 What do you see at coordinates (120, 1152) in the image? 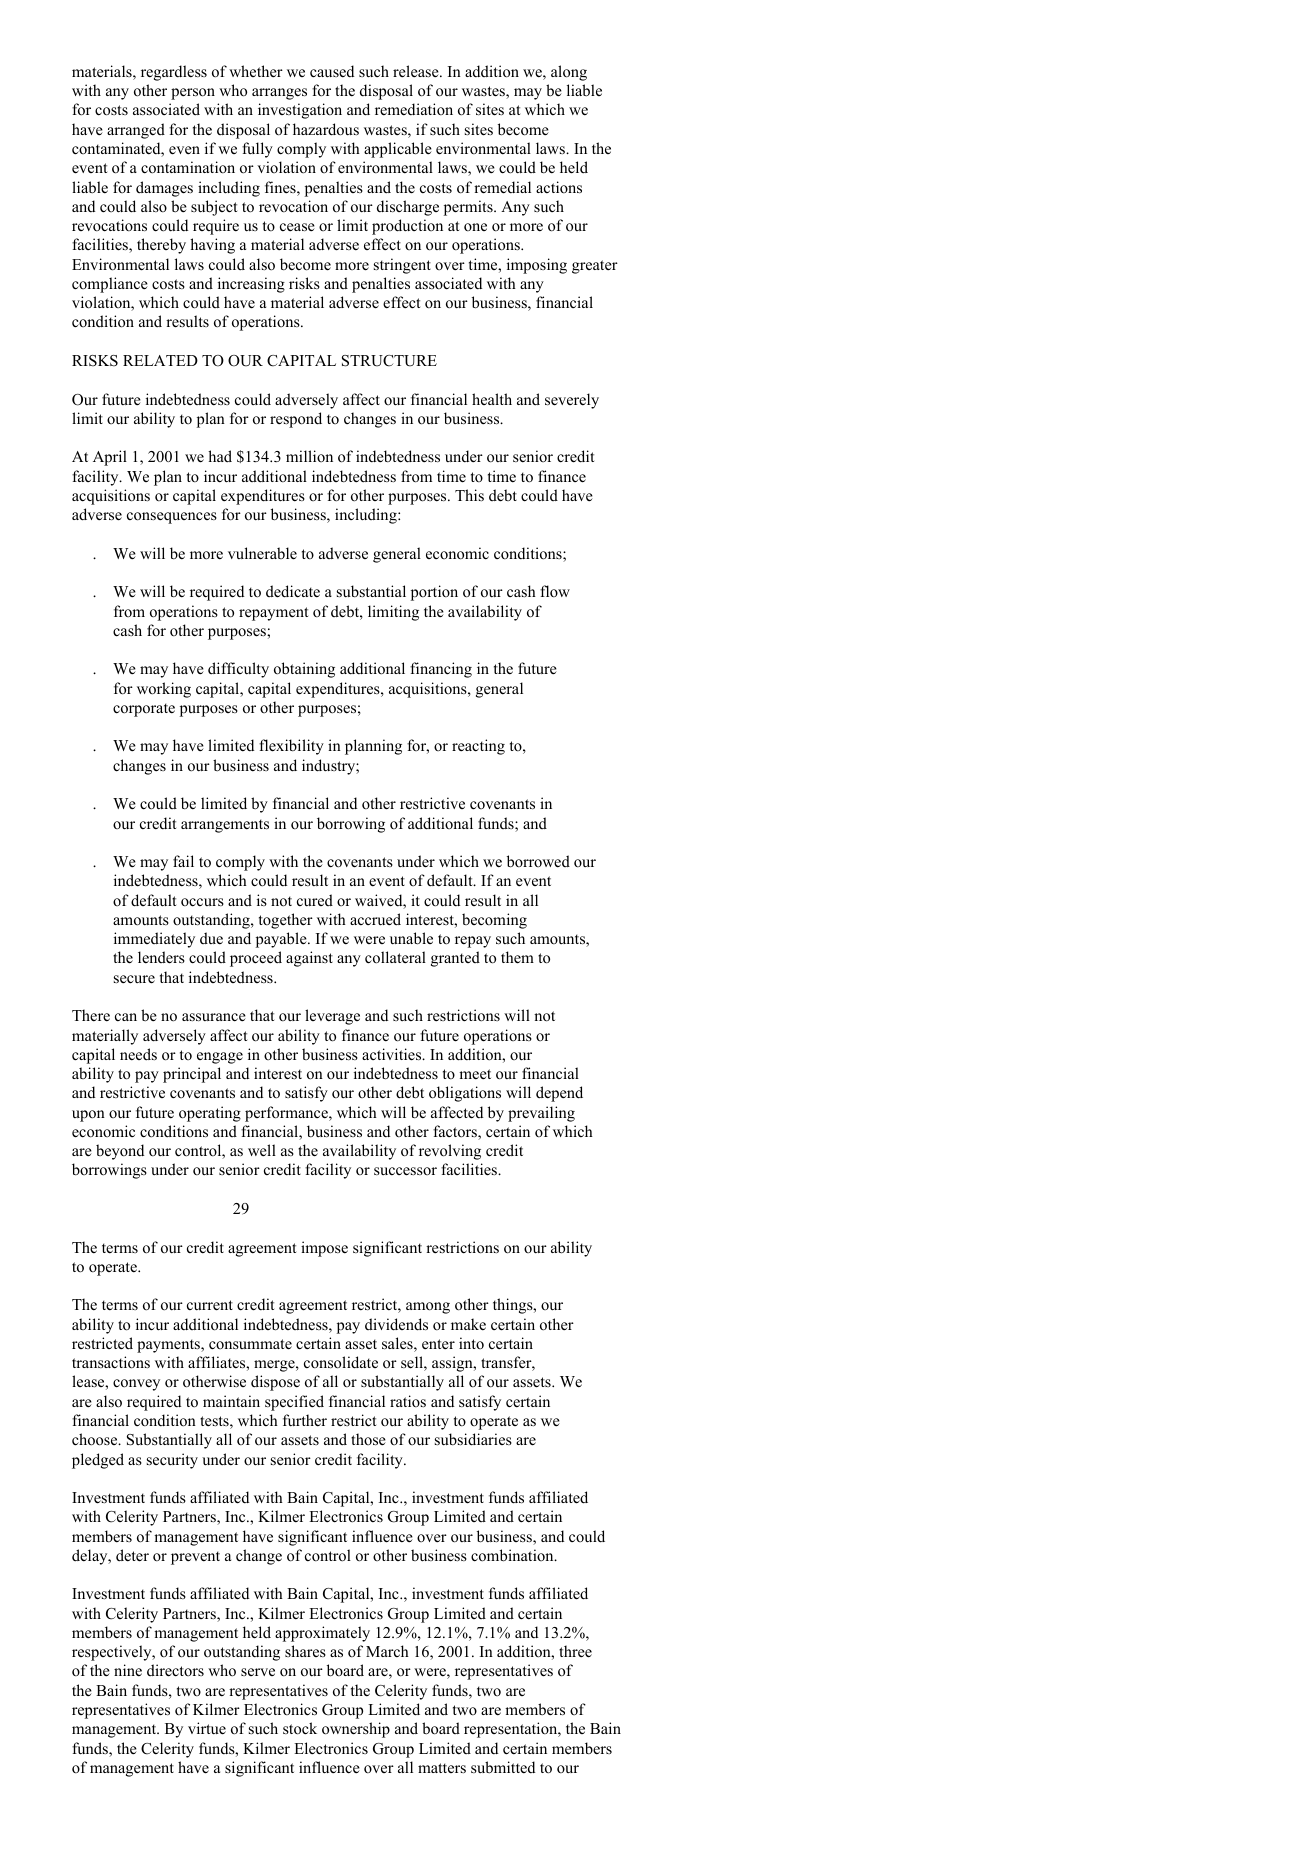
I see `beyond` at bounding box center [120, 1152].
